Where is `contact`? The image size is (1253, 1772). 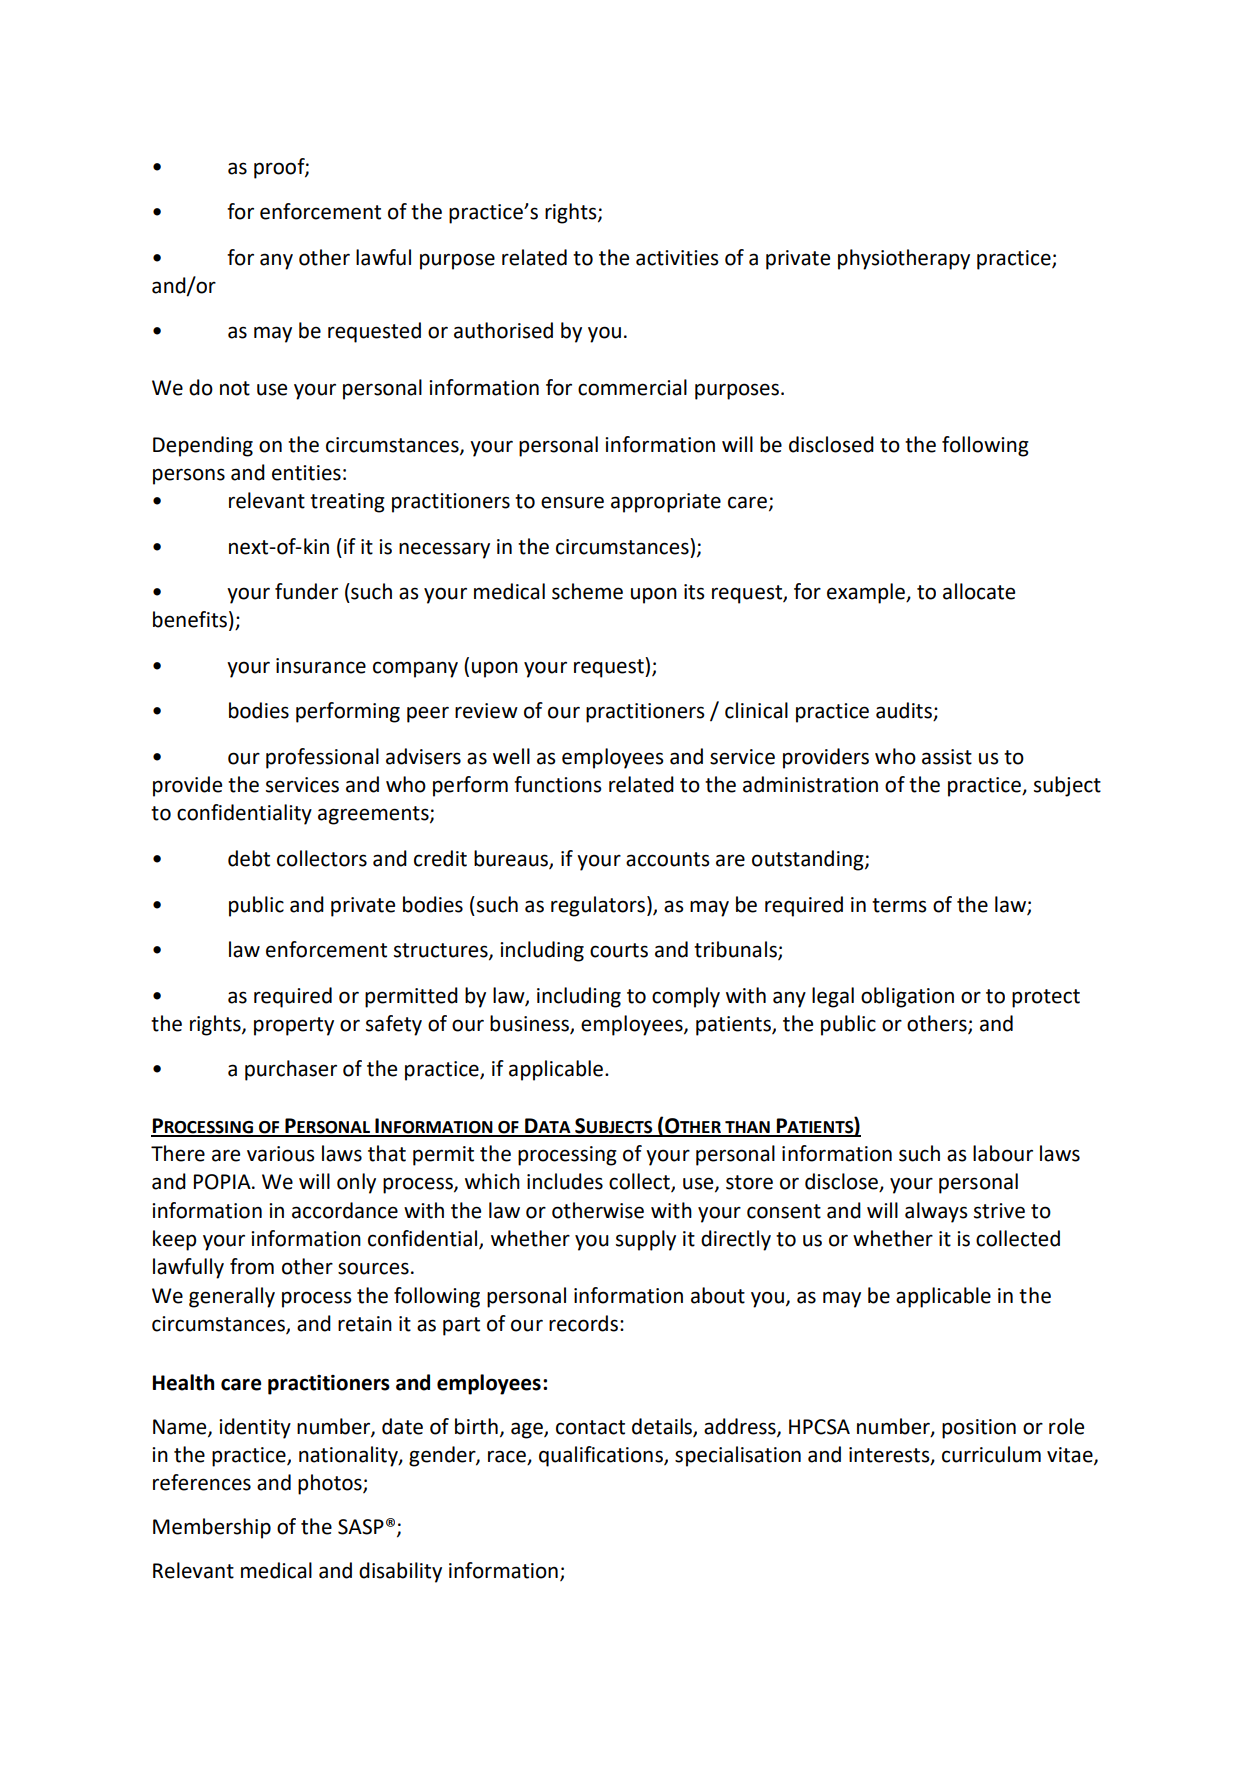
contact is located at coordinates (590, 1427).
